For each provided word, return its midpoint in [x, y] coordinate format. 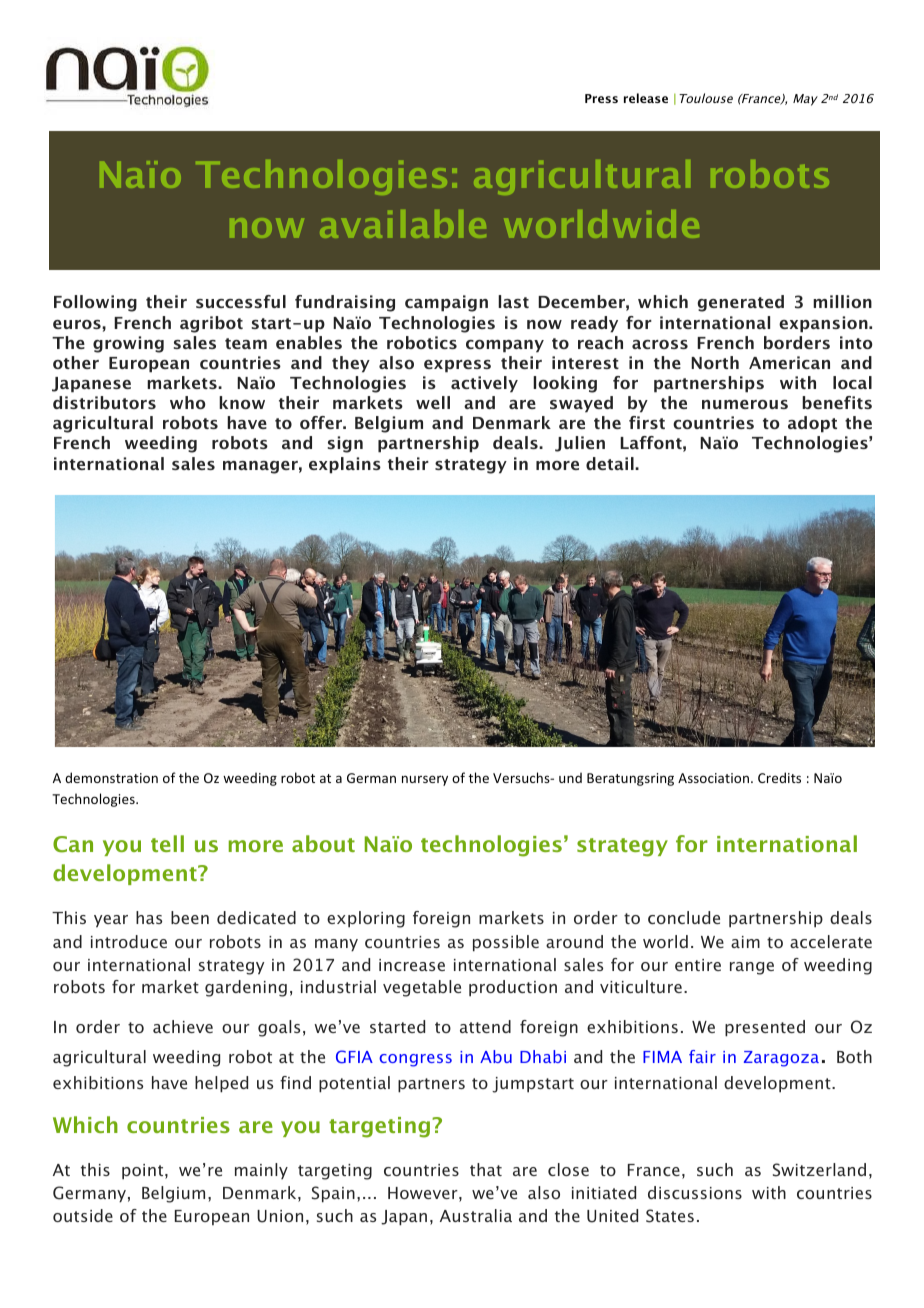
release [646, 98]
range [752, 968]
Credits [779, 777]
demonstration [111, 777]
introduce [129, 941]
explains [345, 465]
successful [241, 301]
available [403, 224]
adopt [812, 424]
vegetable [422, 988]
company [505, 346]
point [144, 1172]
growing [128, 344]
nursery [425, 780]
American [789, 362]
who [188, 402]
